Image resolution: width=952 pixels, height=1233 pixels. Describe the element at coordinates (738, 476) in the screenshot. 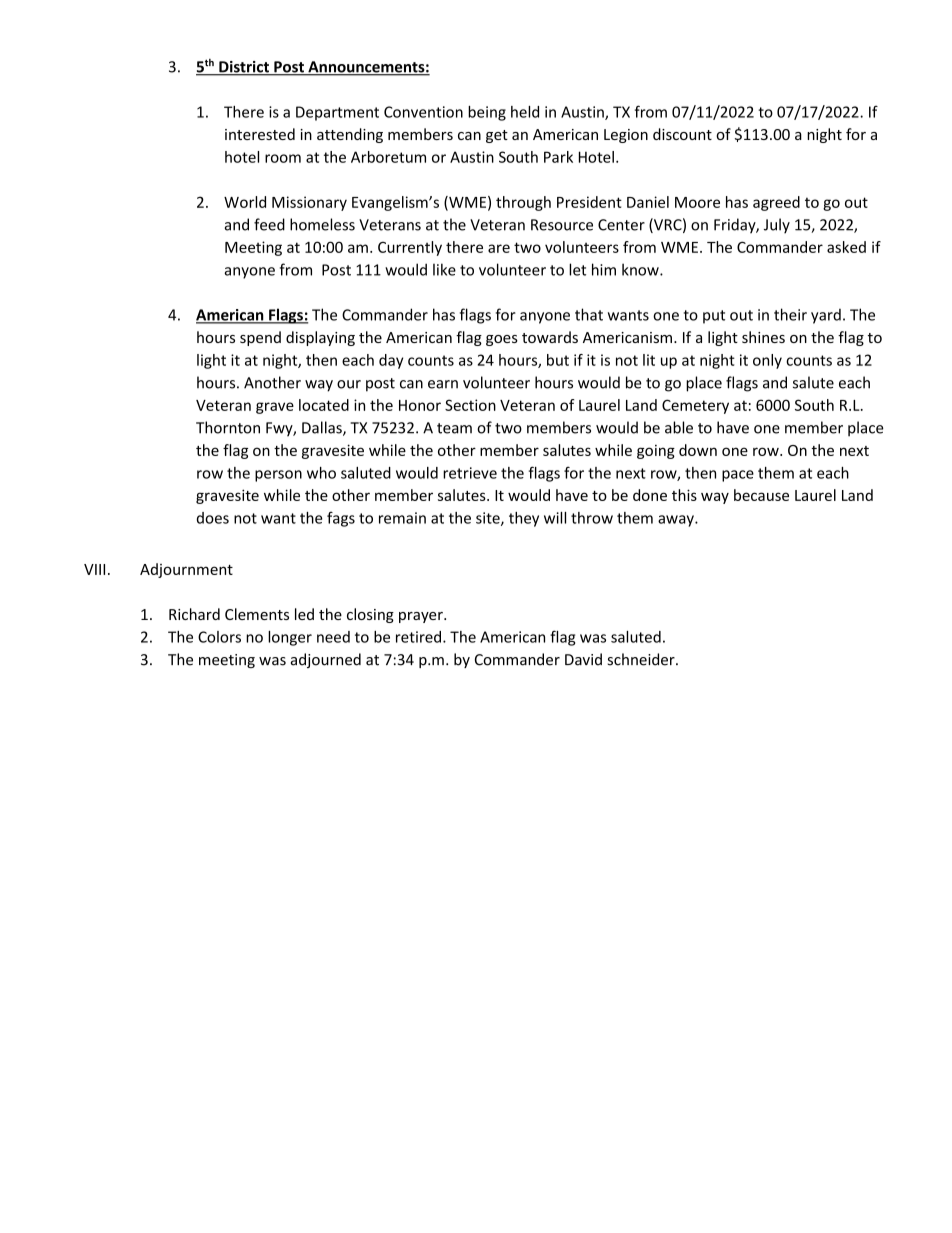

I see `pace` at that location.
